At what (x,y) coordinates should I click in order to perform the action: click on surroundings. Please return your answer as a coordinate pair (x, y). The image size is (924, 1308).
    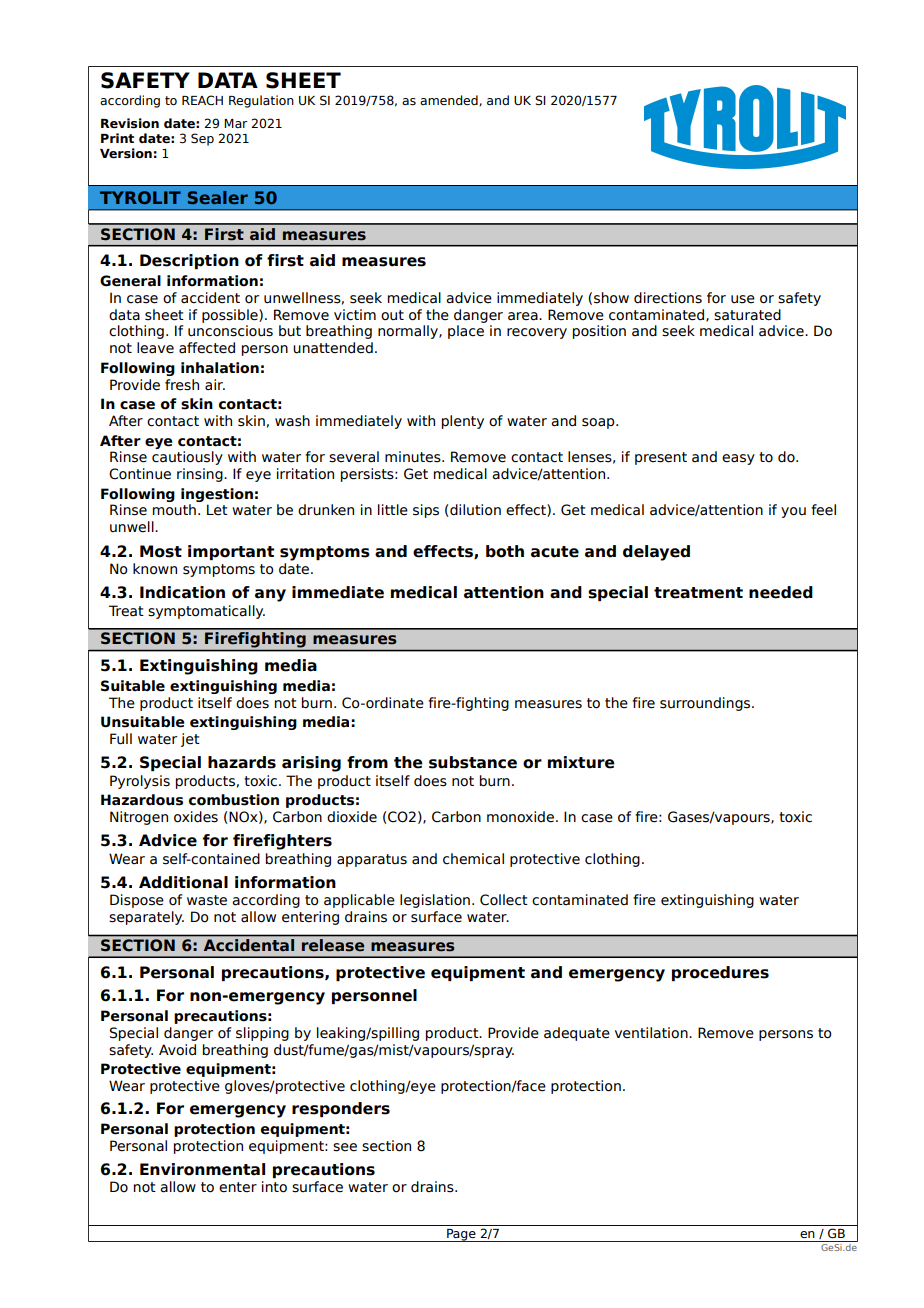
    Looking at the image, I should click on (706, 704).
